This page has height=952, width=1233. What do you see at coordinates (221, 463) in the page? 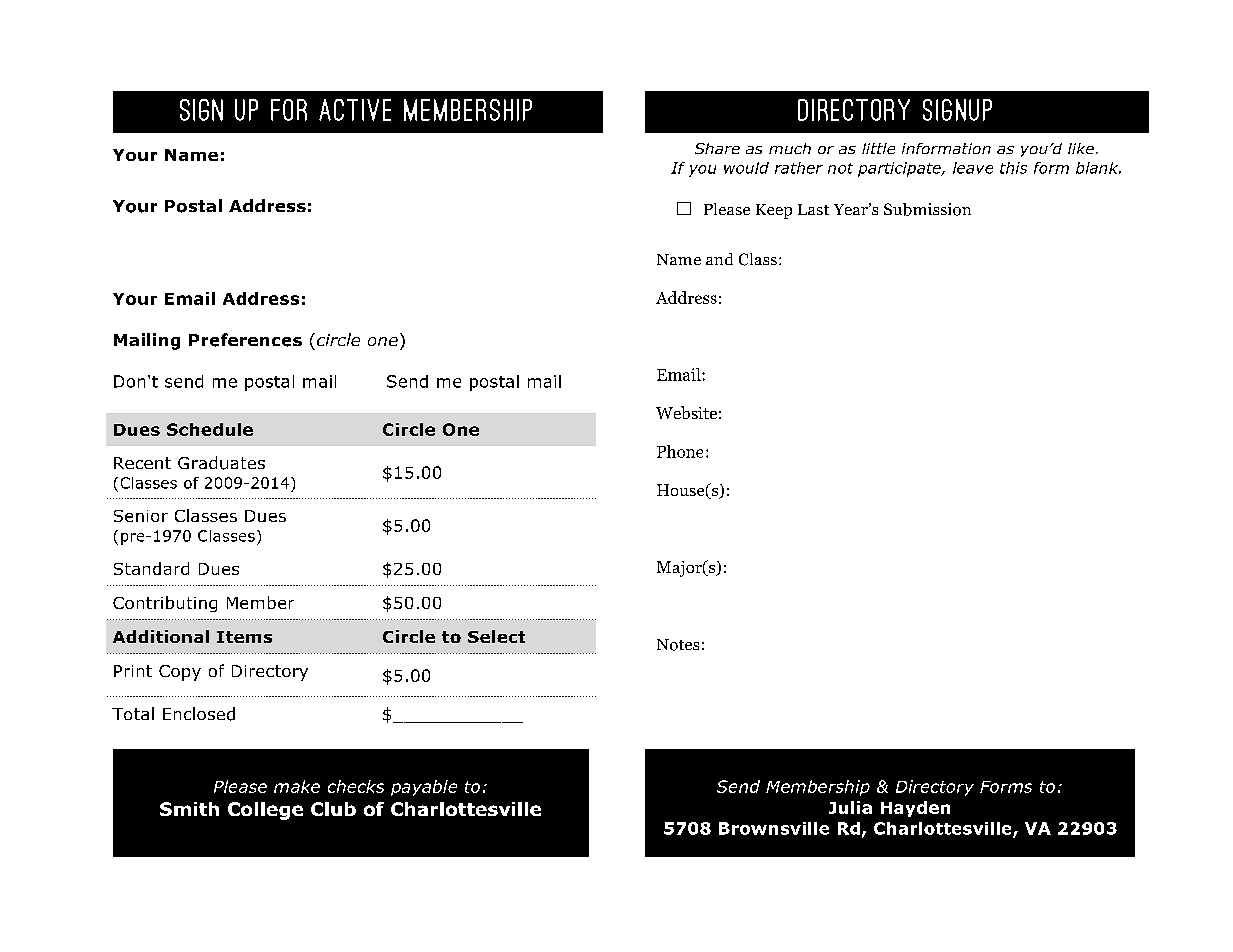
I see `Graduates` at bounding box center [221, 463].
